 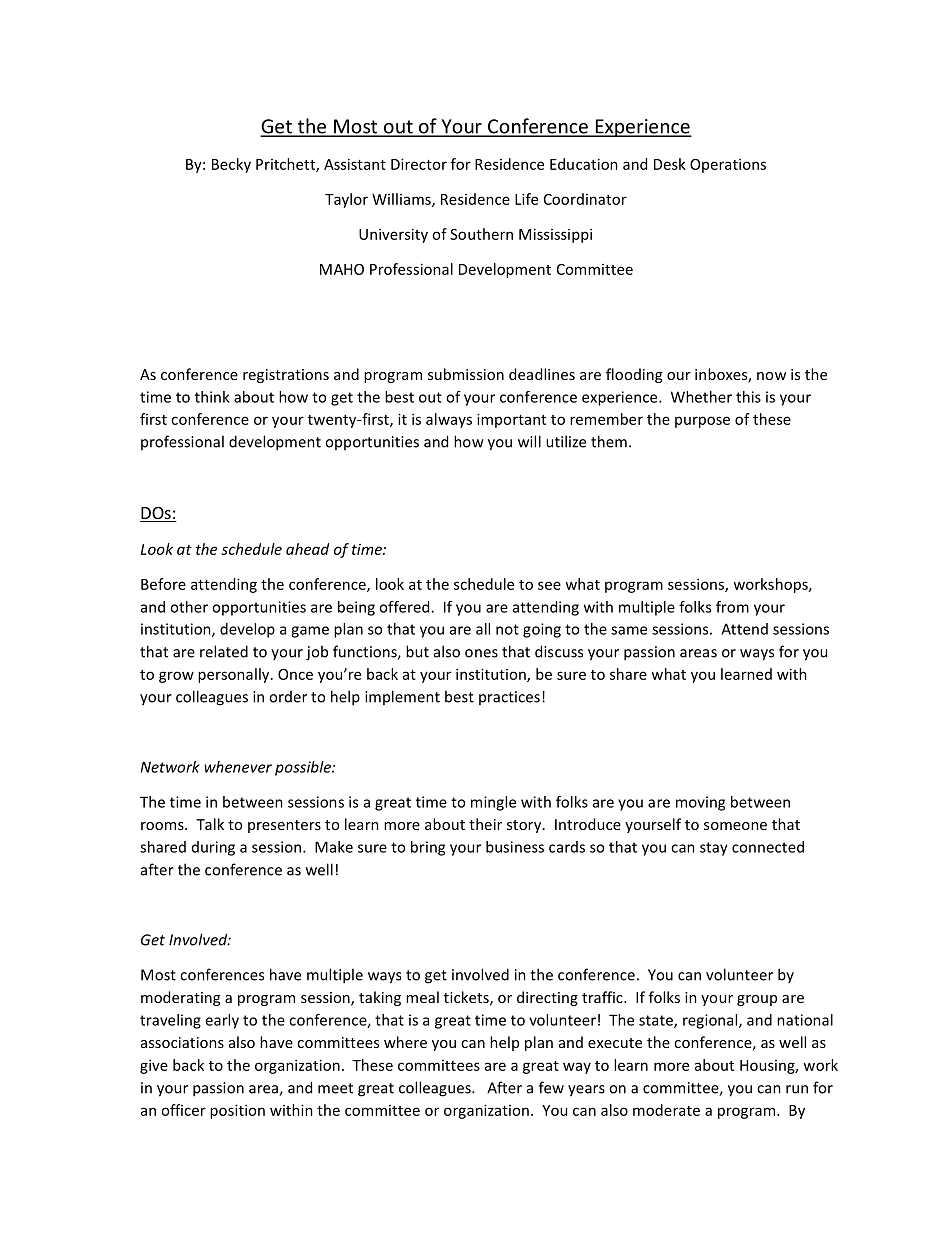 What do you see at coordinates (212, 397) in the screenshot?
I see `think` at bounding box center [212, 397].
